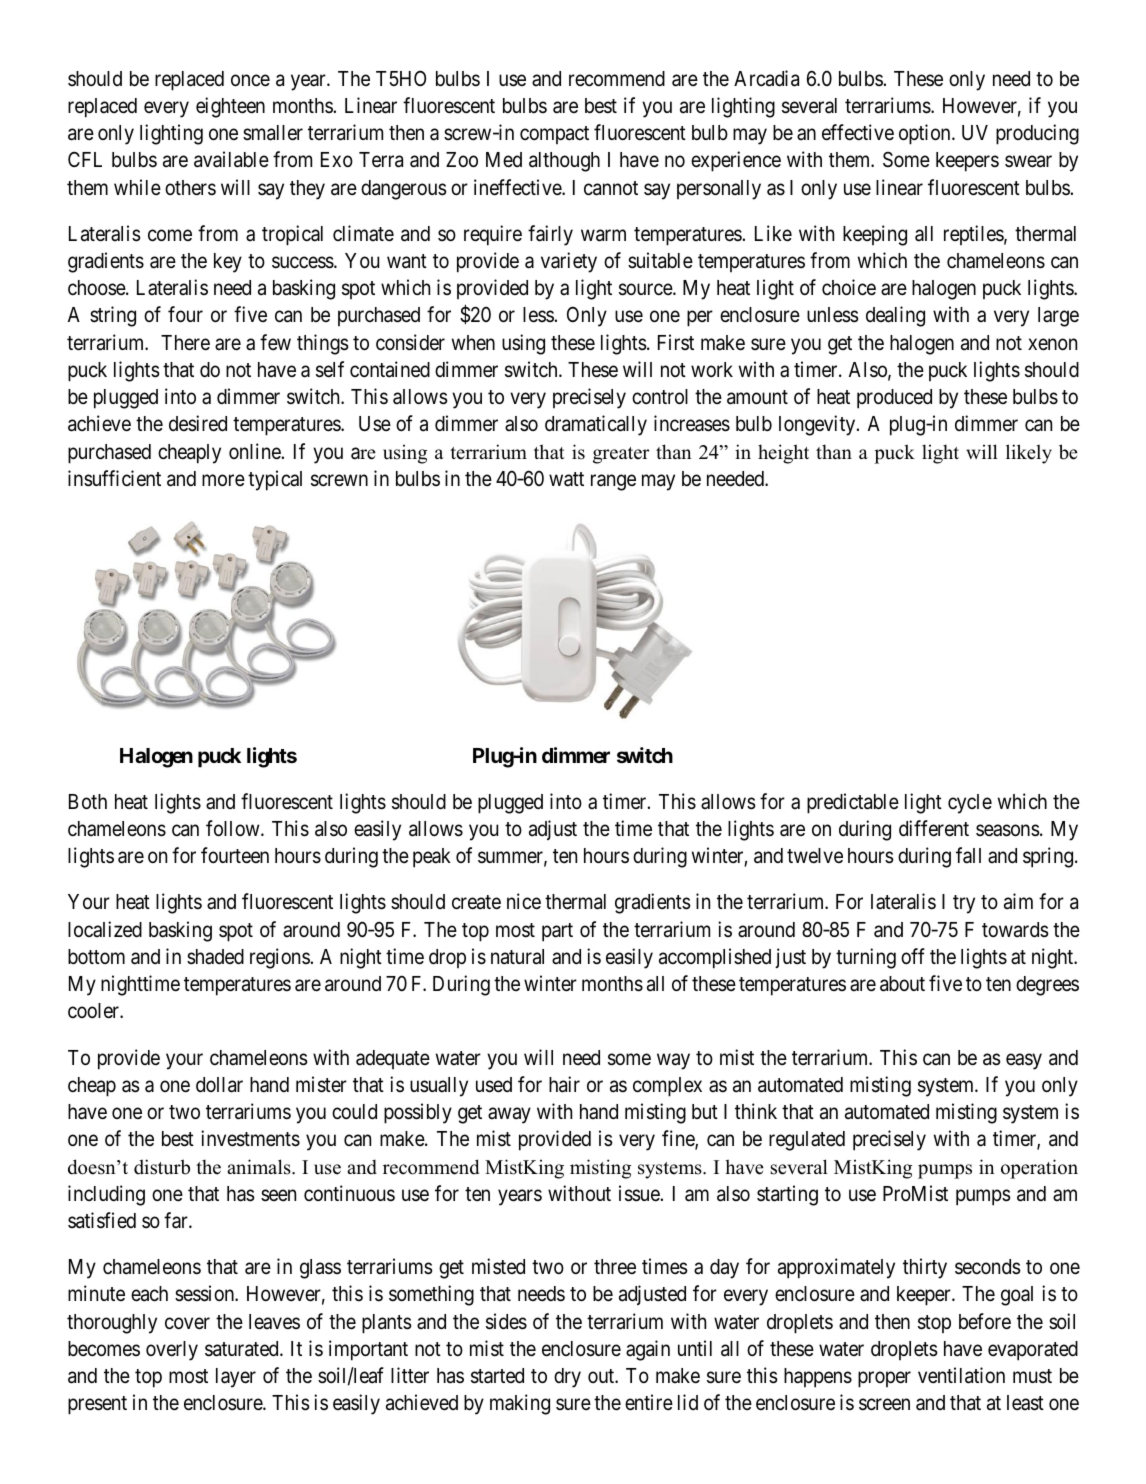 The height and width of the screenshot is (1484, 1146). What do you see at coordinates (234, 828) in the screenshot?
I see `follow` at bounding box center [234, 828].
